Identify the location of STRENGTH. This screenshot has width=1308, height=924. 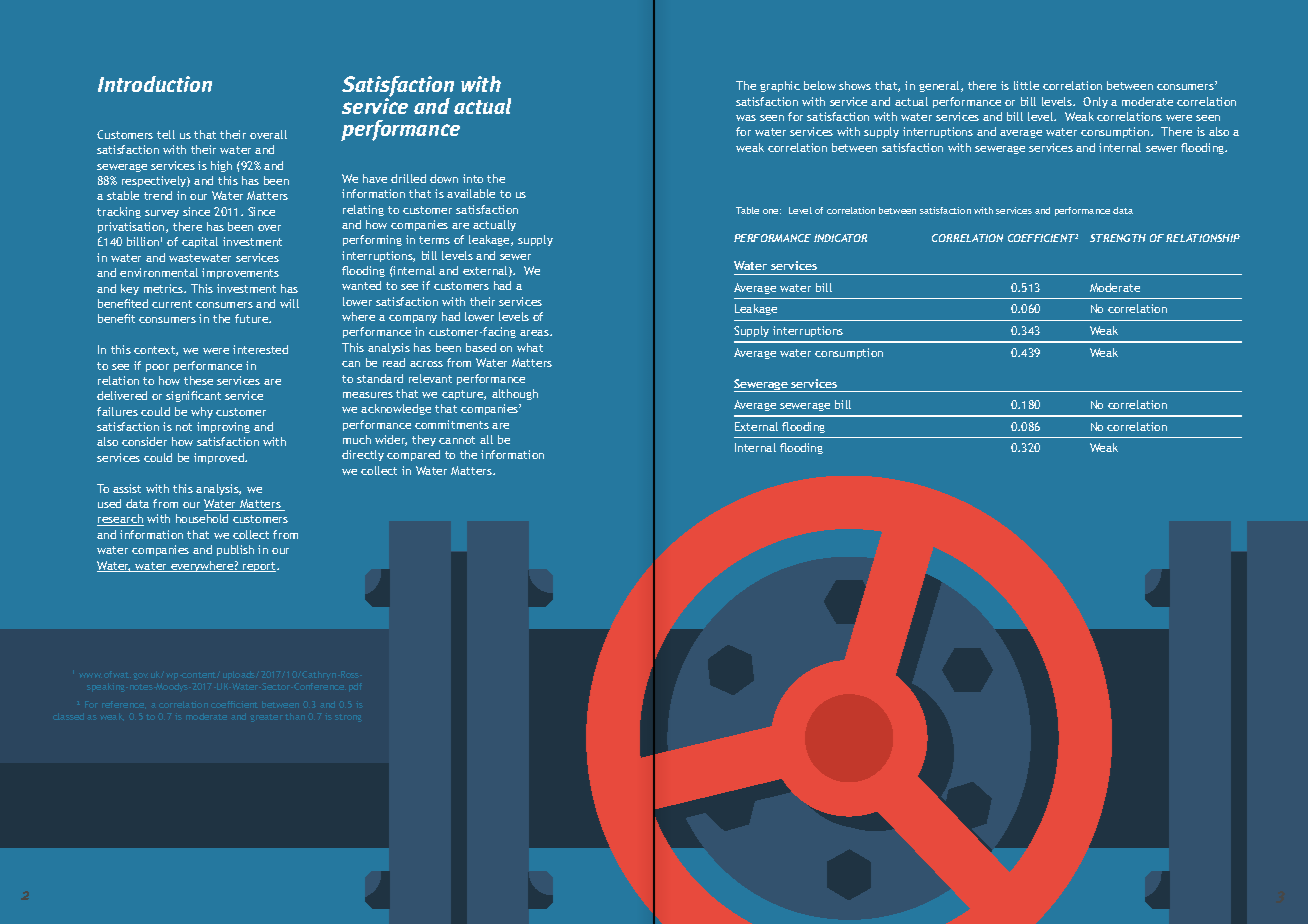
(1118, 238).
